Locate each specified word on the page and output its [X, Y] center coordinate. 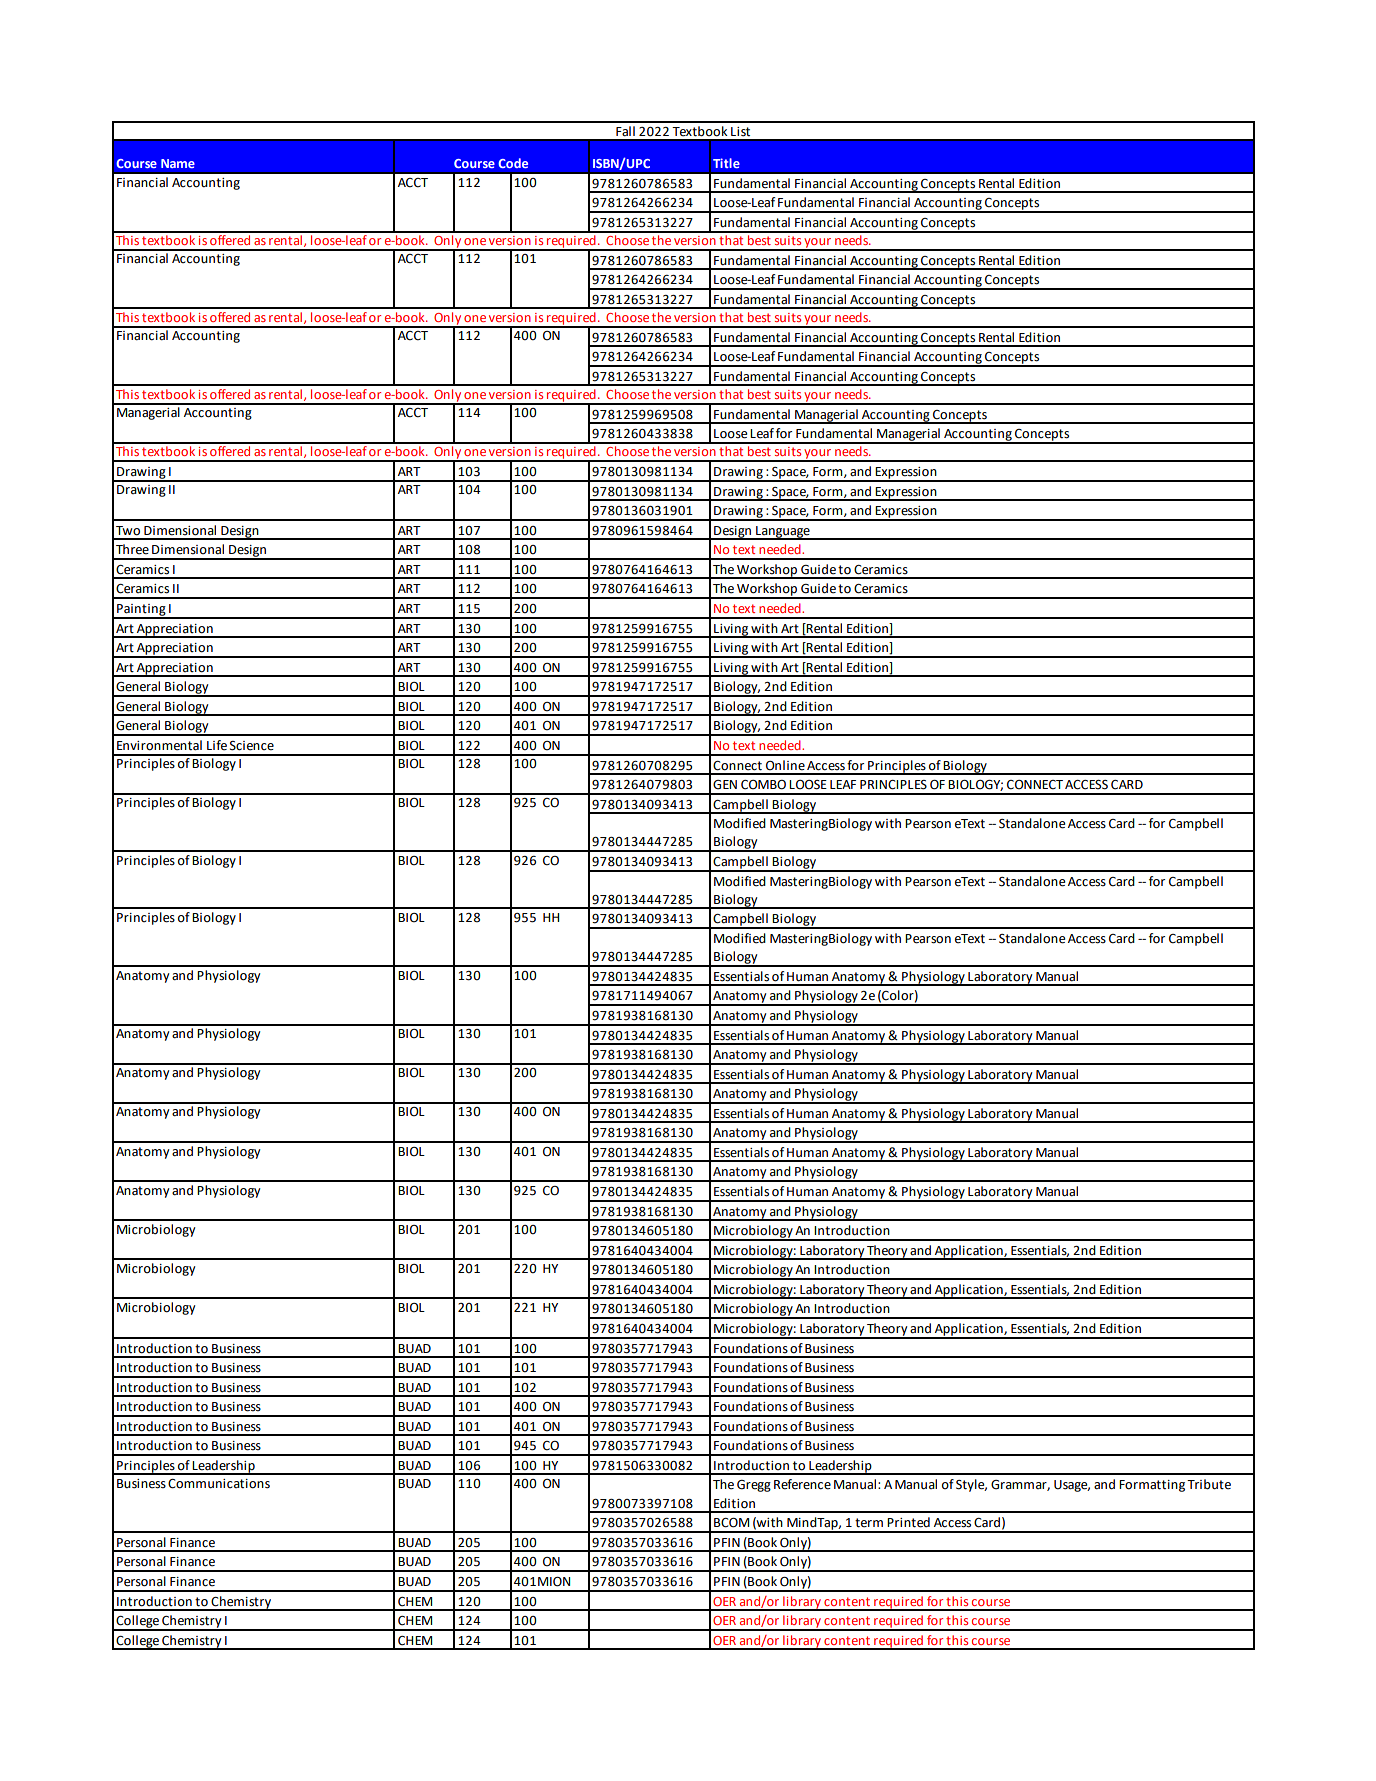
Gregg [754, 1486]
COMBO [763, 785]
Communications [219, 1484]
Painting [141, 611]
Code [513, 163]
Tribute [1209, 1484]
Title [726, 163]
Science [252, 746]
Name [178, 163]
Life [217, 745]
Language [783, 533]
